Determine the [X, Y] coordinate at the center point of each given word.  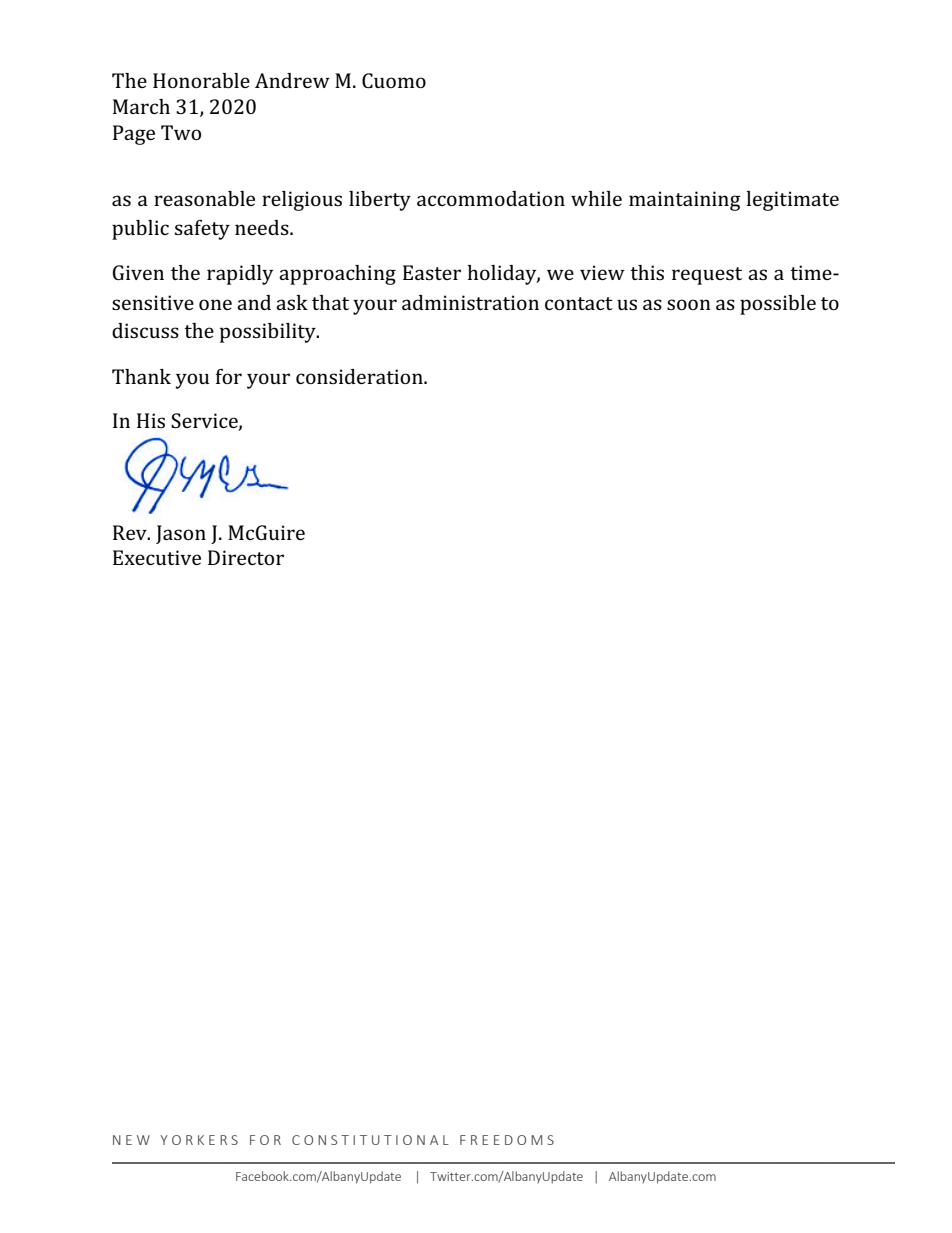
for [229, 376]
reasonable [204, 198]
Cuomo [394, 80]
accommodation [491, 198]
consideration [360, 376]
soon [689, 304]
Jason [181, 534]
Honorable [201, 80]
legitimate [792, 201]
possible [778, 305]
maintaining [685, 201]
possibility [269, 333]
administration [470, 302]
